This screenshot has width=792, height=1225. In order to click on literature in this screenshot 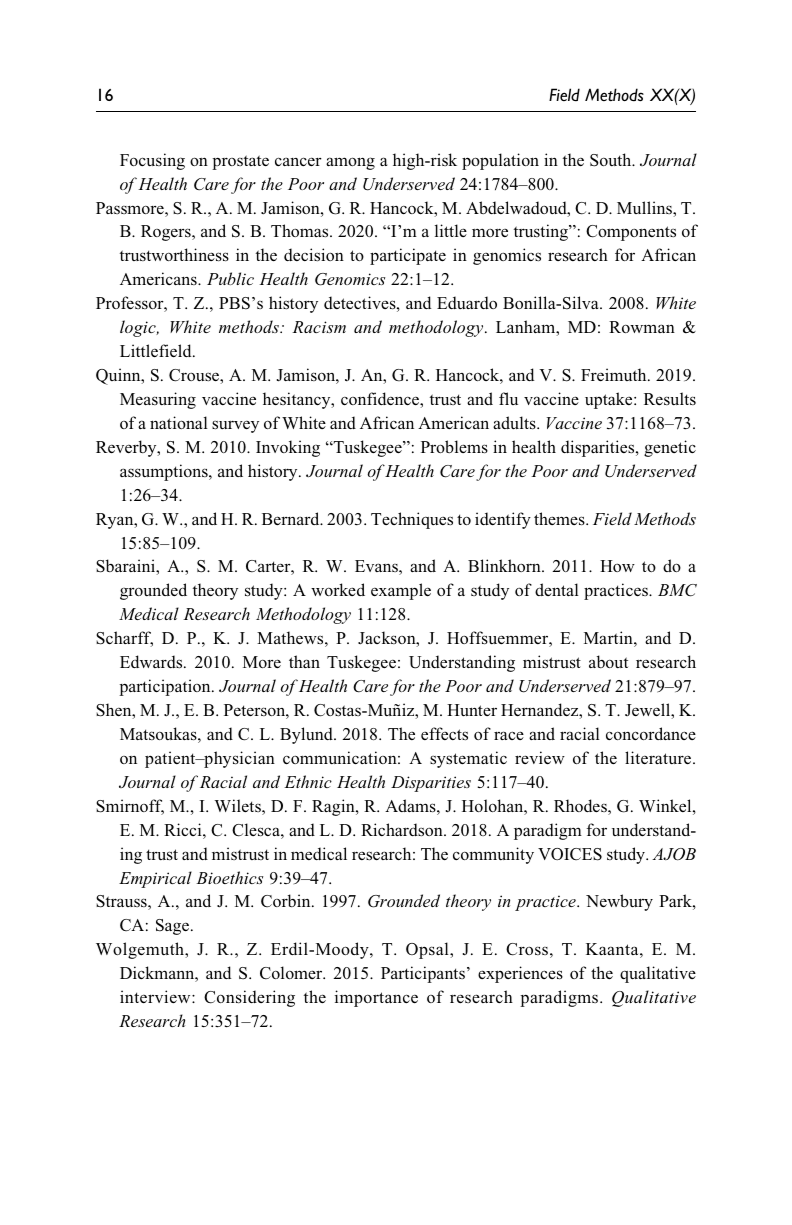, I will do `click(659, 757)`.
